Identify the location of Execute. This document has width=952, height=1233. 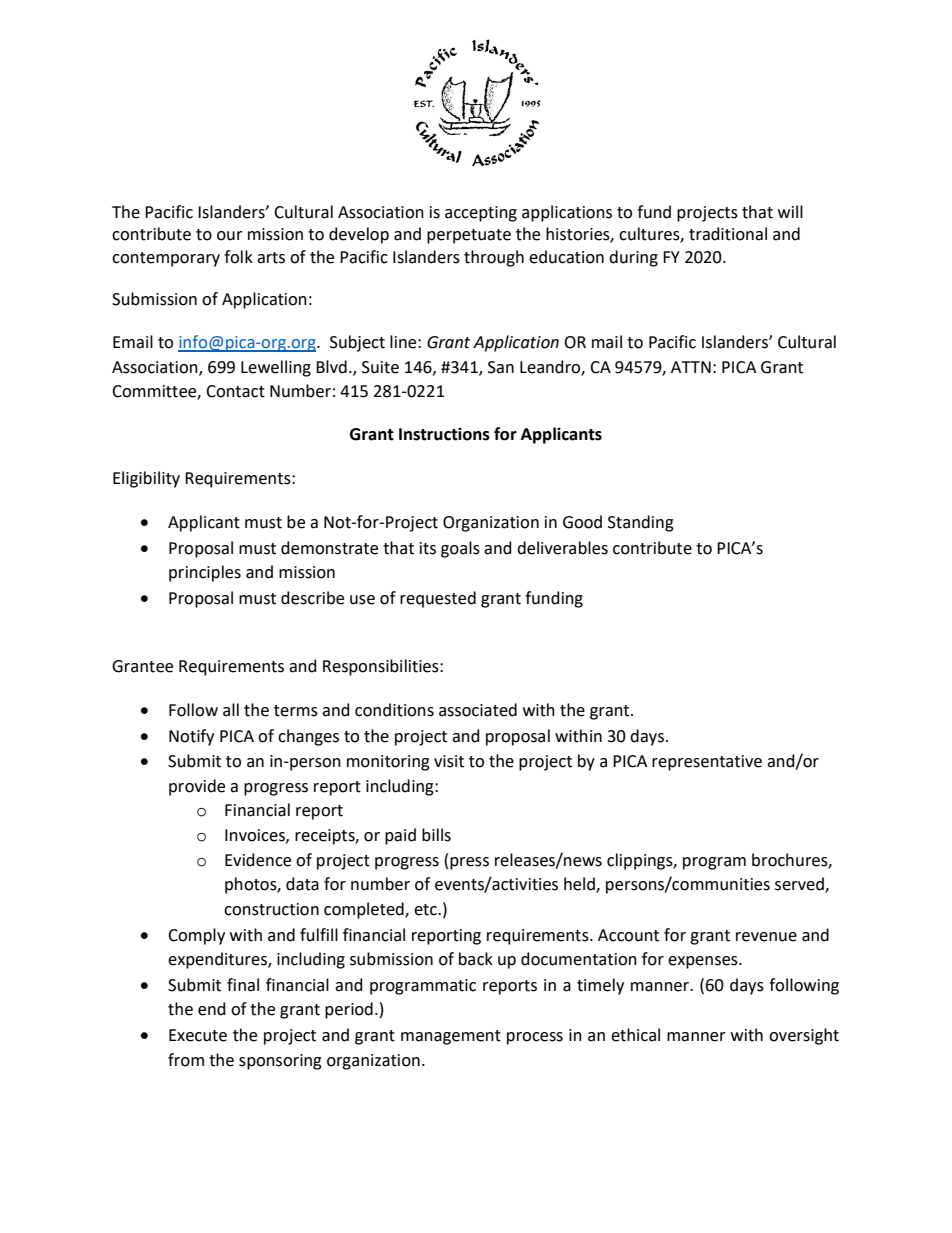
(198, 1035).
